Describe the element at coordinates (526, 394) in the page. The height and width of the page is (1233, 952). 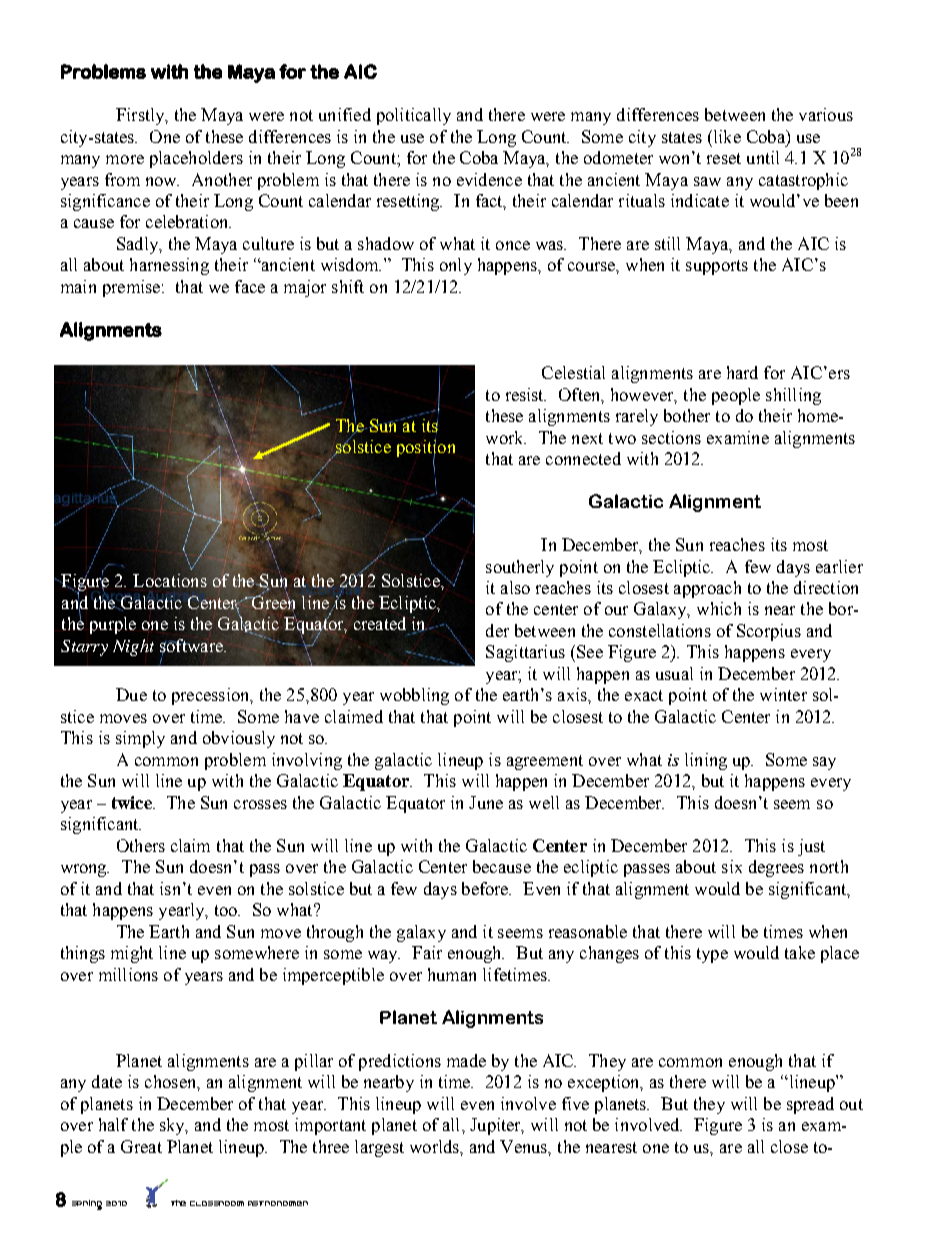
I see `resist` at that location.
